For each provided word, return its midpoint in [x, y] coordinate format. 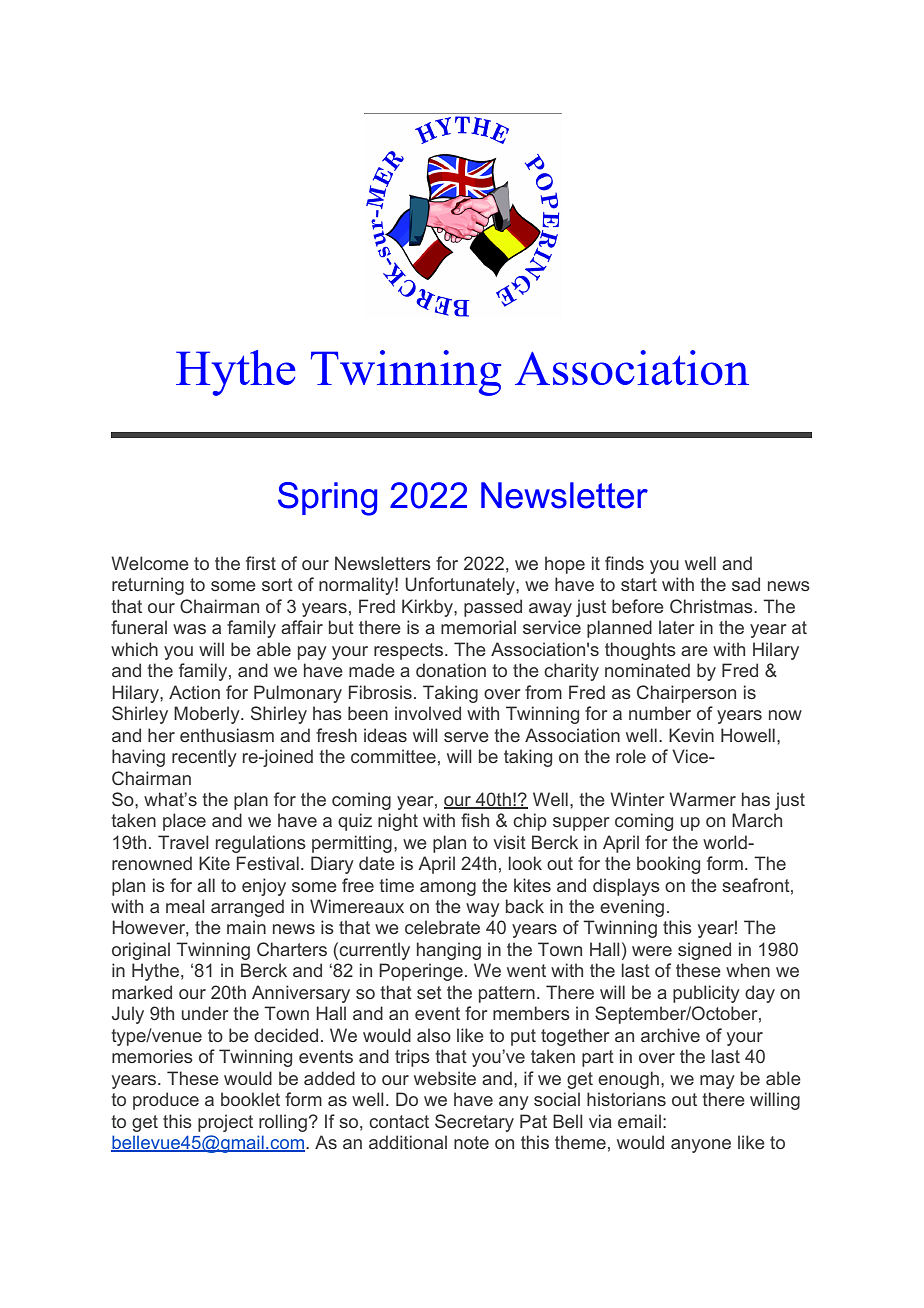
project [225, 1123]
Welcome [150, 563]
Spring [327, 499]
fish [475, 820]
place [184, 822]
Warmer [702, 799]
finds [624, 563]
